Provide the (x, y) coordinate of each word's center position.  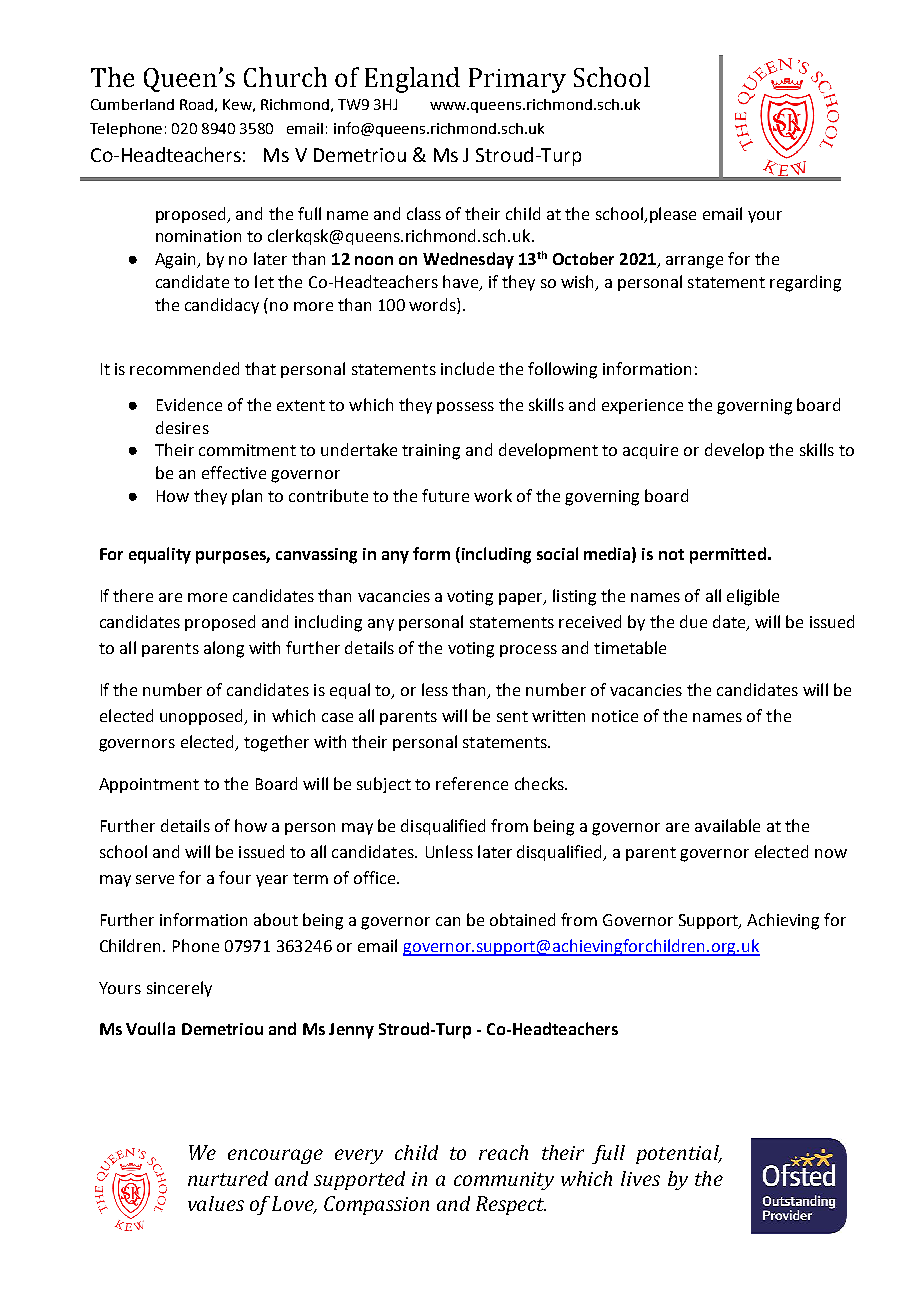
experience (642, 406)
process (528, 651)
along (224, 649)
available (727, 825)
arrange (694, 262)
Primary (517, 80)
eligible (753, 597)
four (235, 877)
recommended (184, 368)
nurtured (228, 1178)
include (467, 368)
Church (285, 77)
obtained (522, 919)
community (504, 1181)
